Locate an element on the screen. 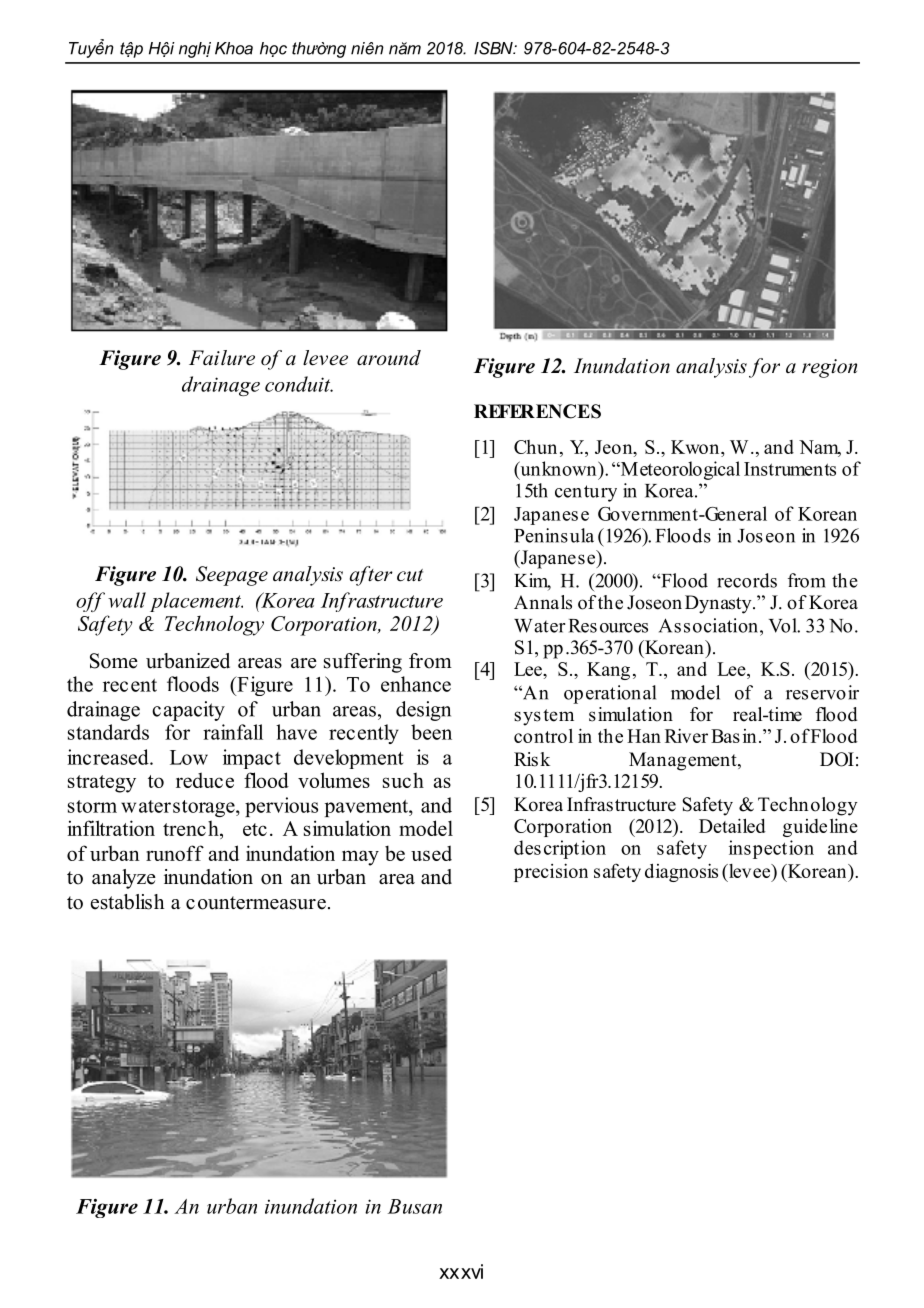 This screenshot has width=924, height=1308. inspection is located at coordinates (771, 849).
